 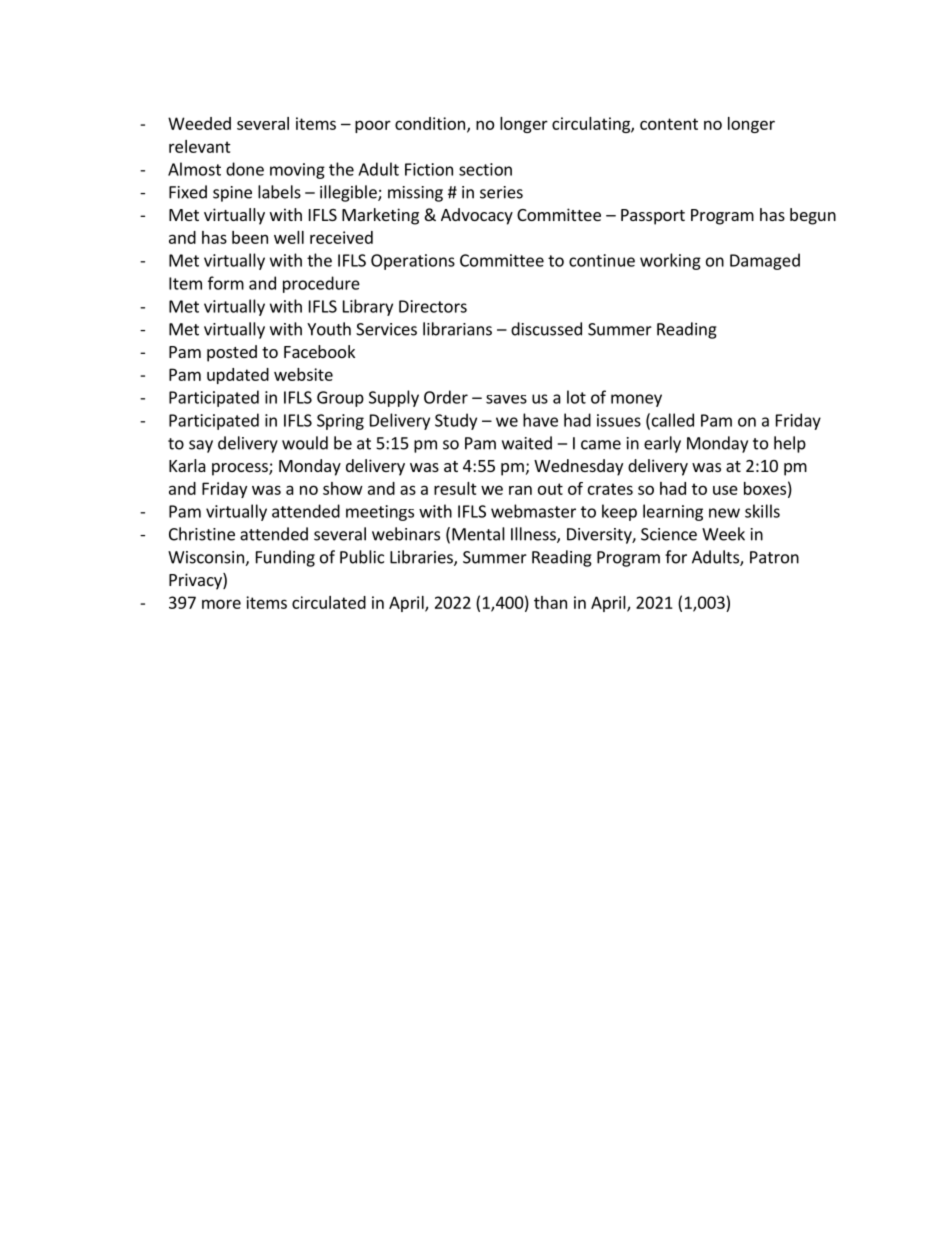 I want to click on ran, so click(x=520, y=490).
